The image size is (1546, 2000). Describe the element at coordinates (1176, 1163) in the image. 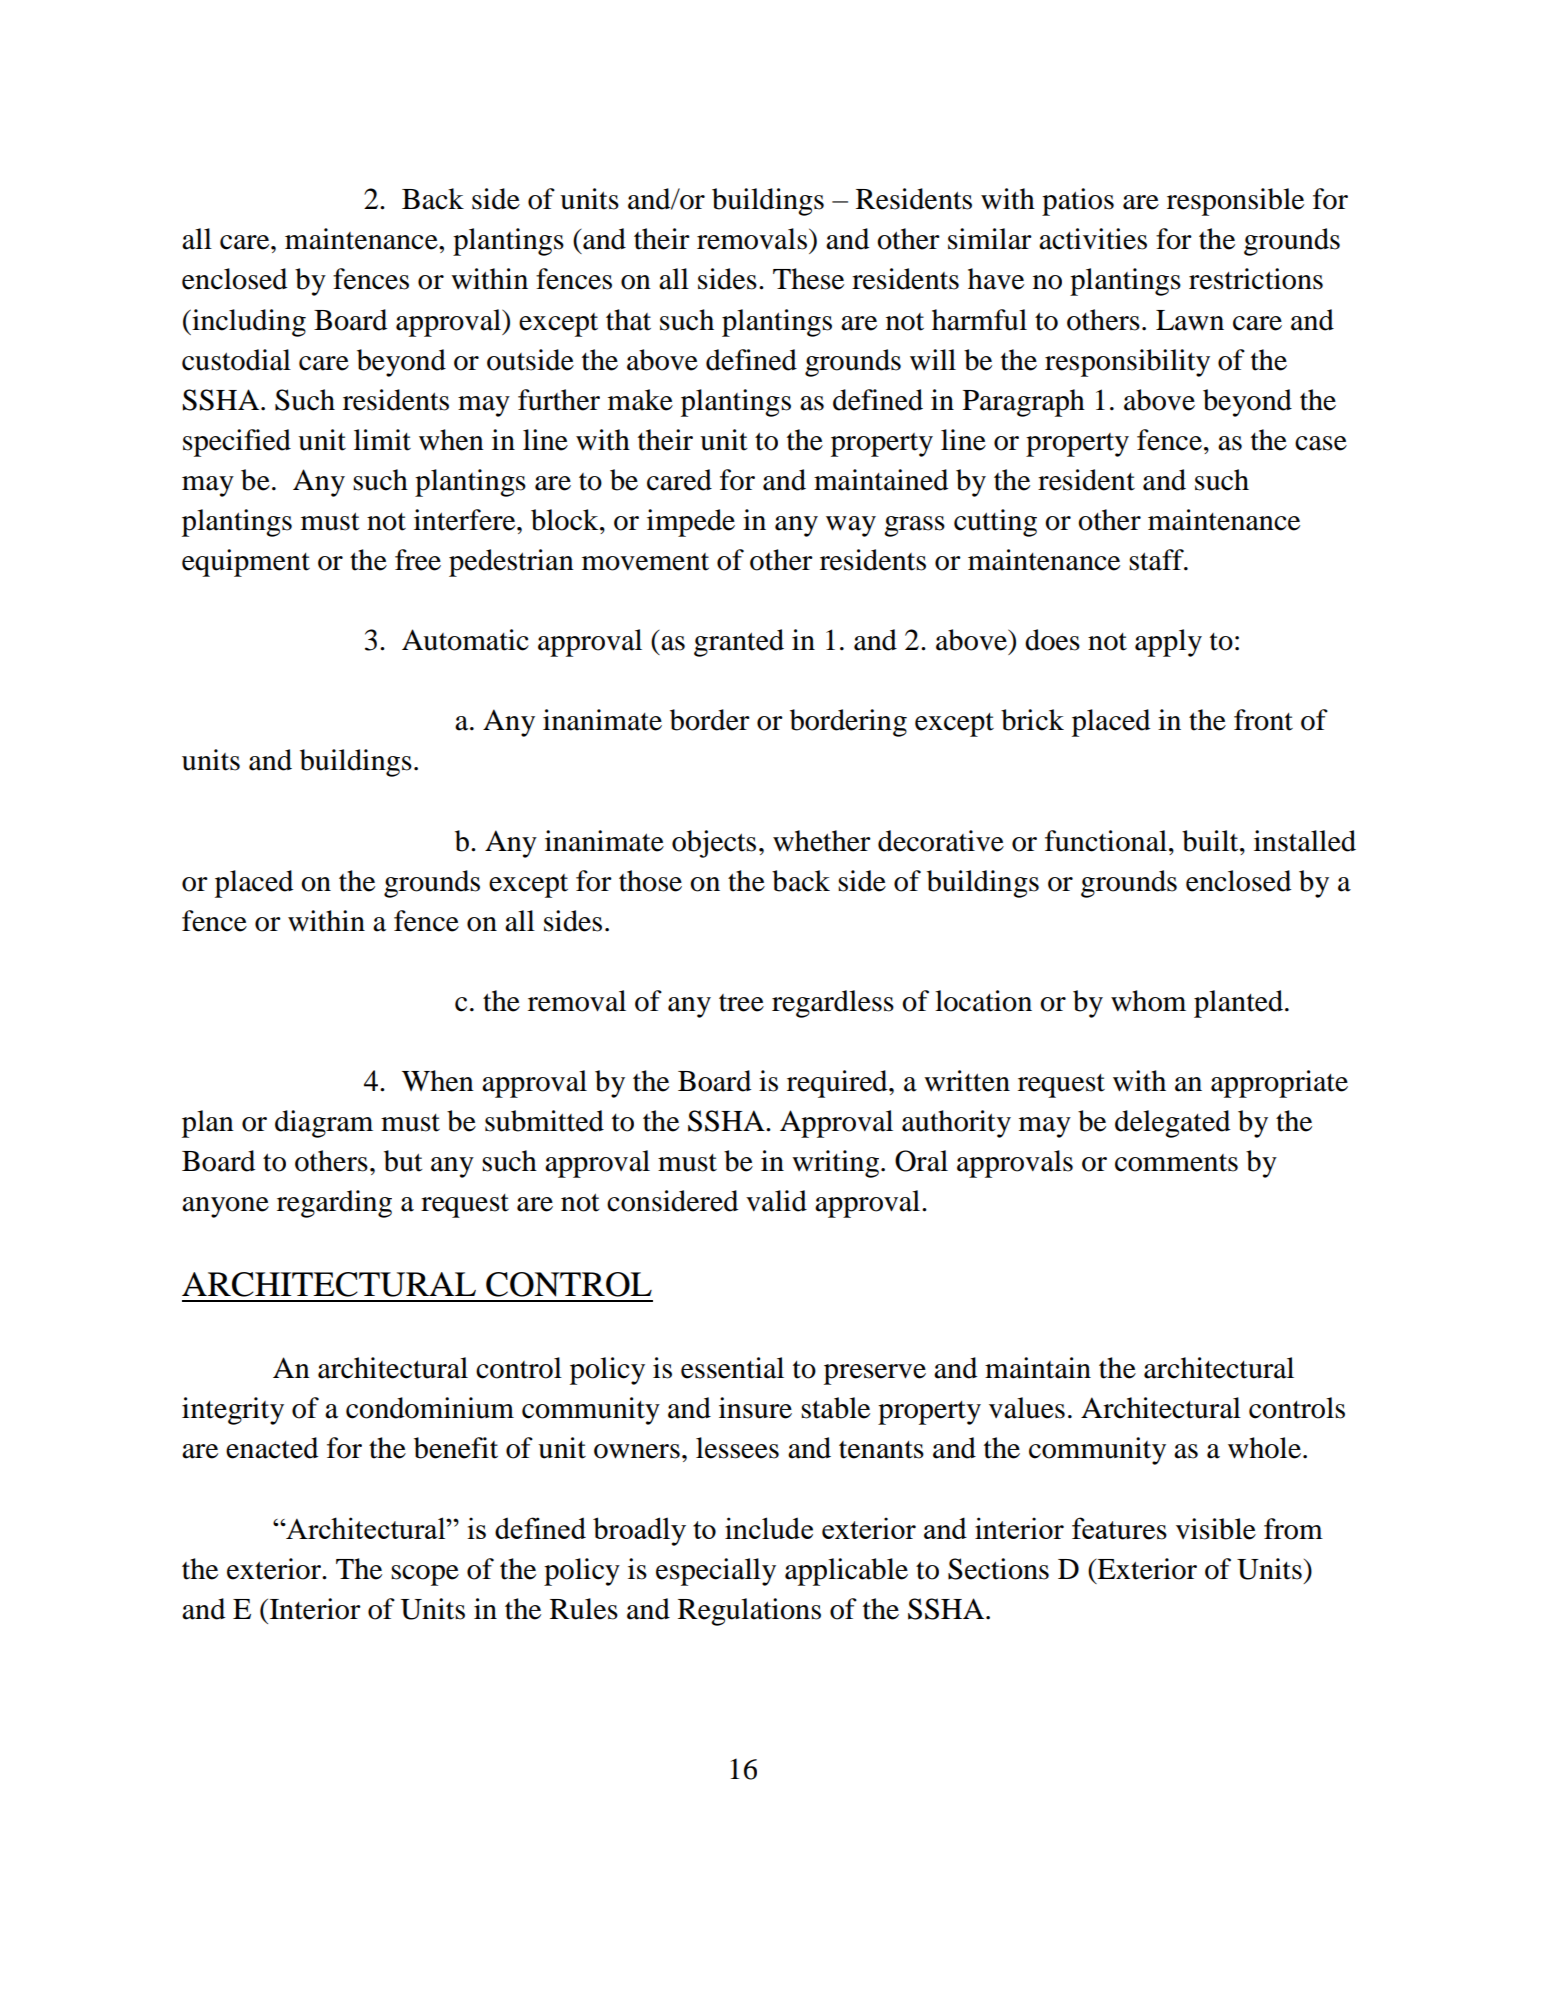

I see `comments` at that location.
